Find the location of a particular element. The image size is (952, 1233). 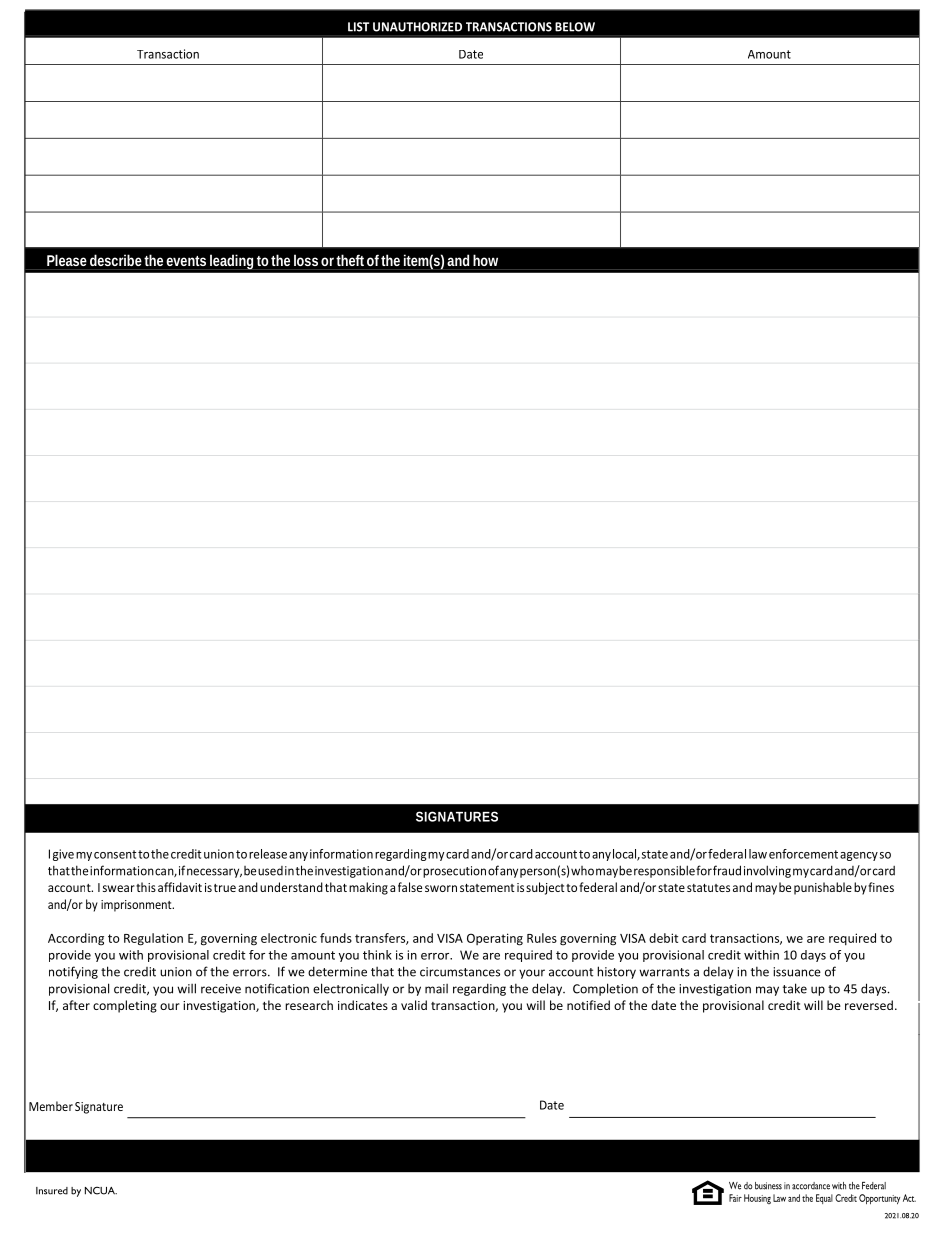

BELOW is located at coordinates (575, 27).
